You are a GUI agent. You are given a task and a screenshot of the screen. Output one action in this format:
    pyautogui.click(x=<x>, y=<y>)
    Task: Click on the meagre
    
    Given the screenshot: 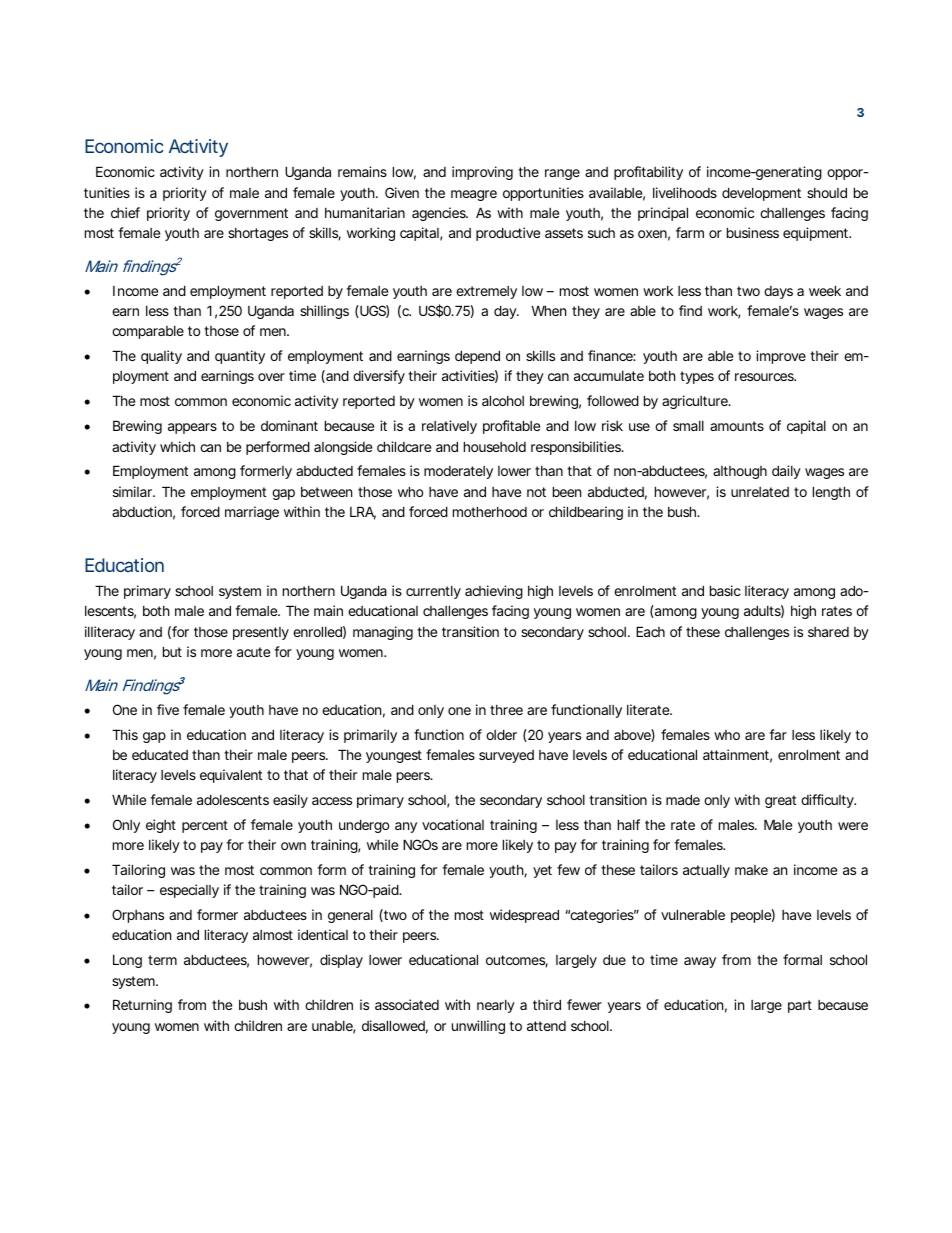 What is the action you would take?
    pyautogui.click(x=474, y=195)
